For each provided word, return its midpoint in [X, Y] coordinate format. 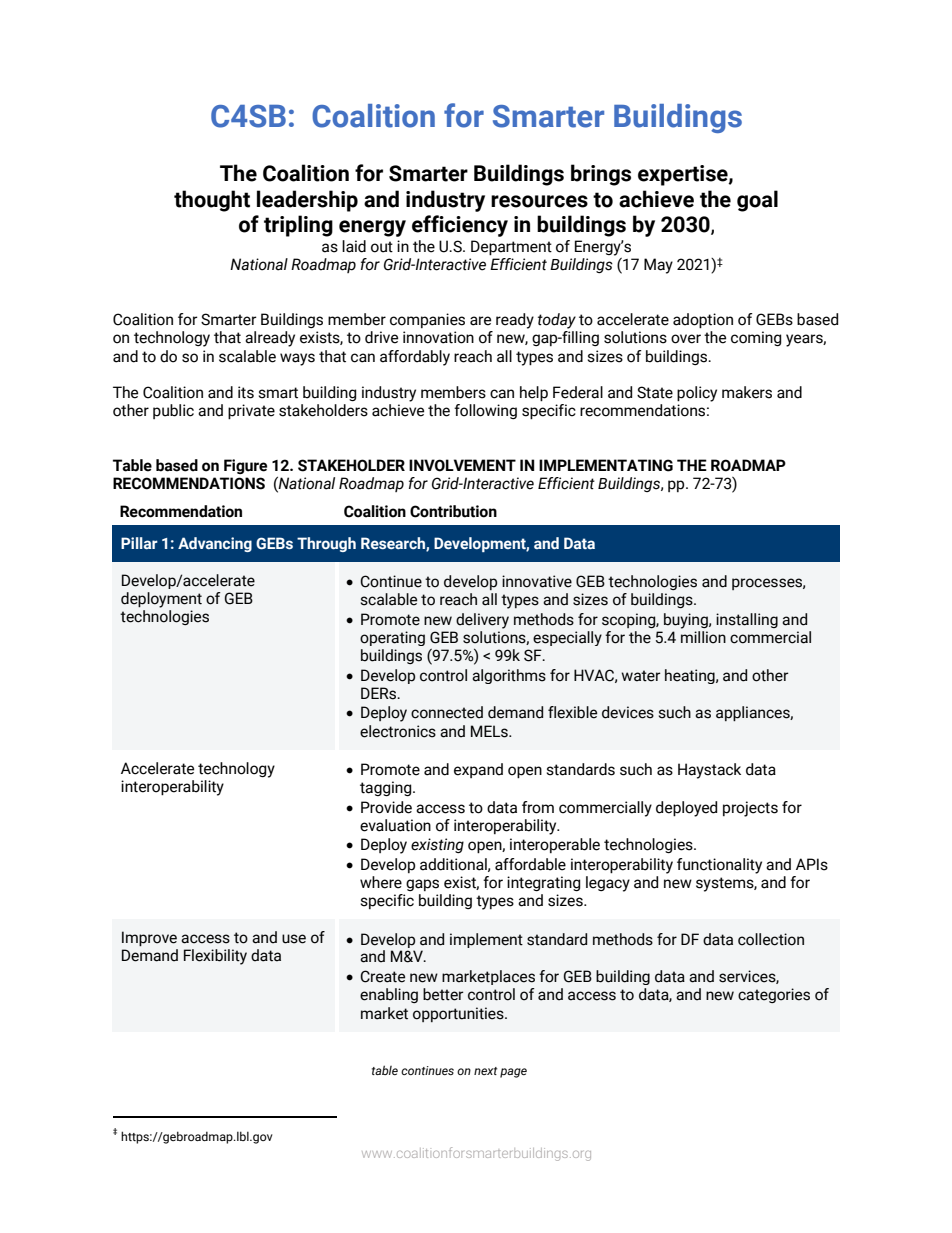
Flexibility [215, 957]
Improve [149, 938]
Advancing [215, 544]
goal [757, 201]
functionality [719, 866]
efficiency [460, 226]
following [485, 411]
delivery [482, 621]
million [703, 637]
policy [697, 394]
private [251, 412]
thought [212, 201]
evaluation [395, 825]
